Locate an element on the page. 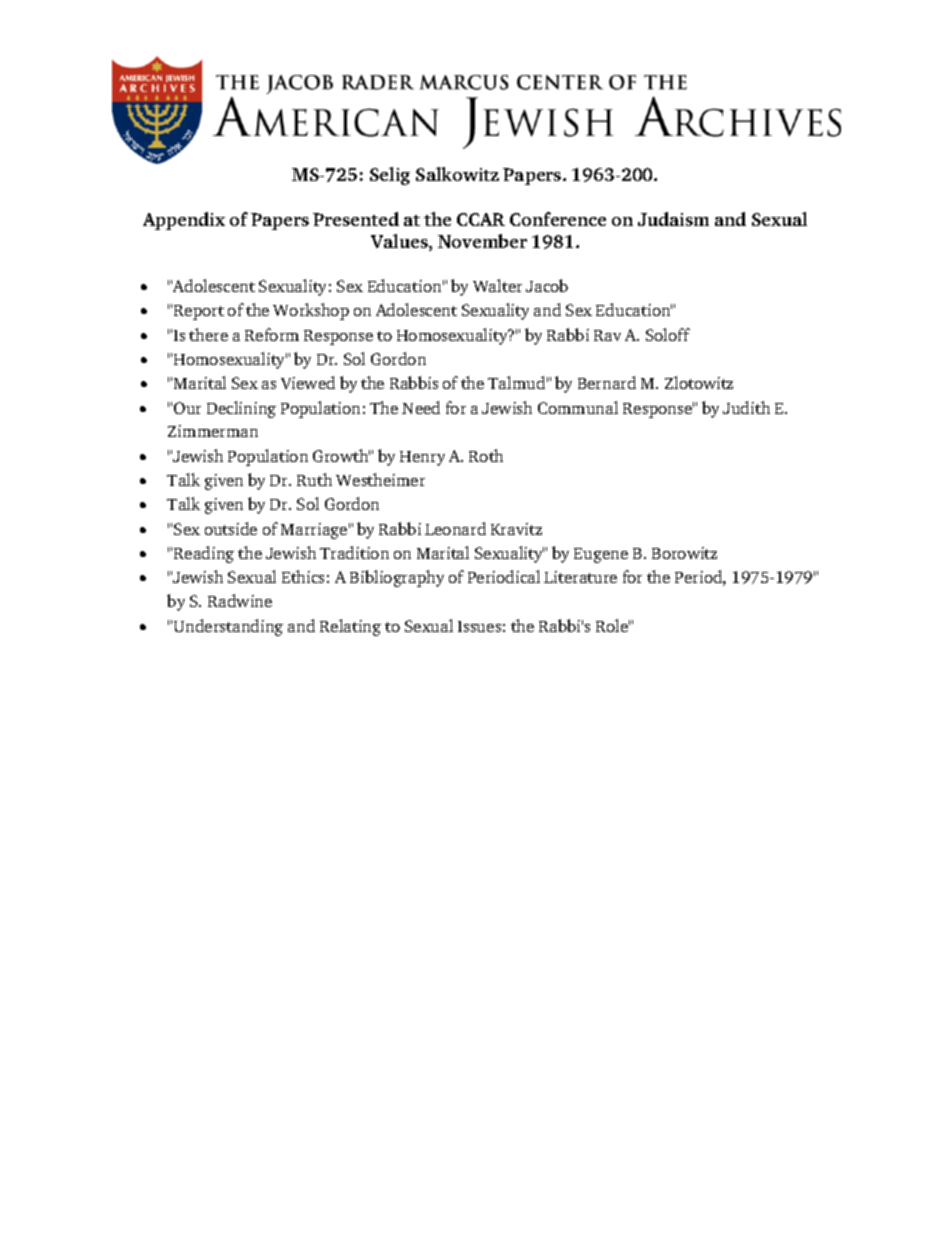 This image has width=952, height=1233. Selig is located at coordinates (390, 176).
